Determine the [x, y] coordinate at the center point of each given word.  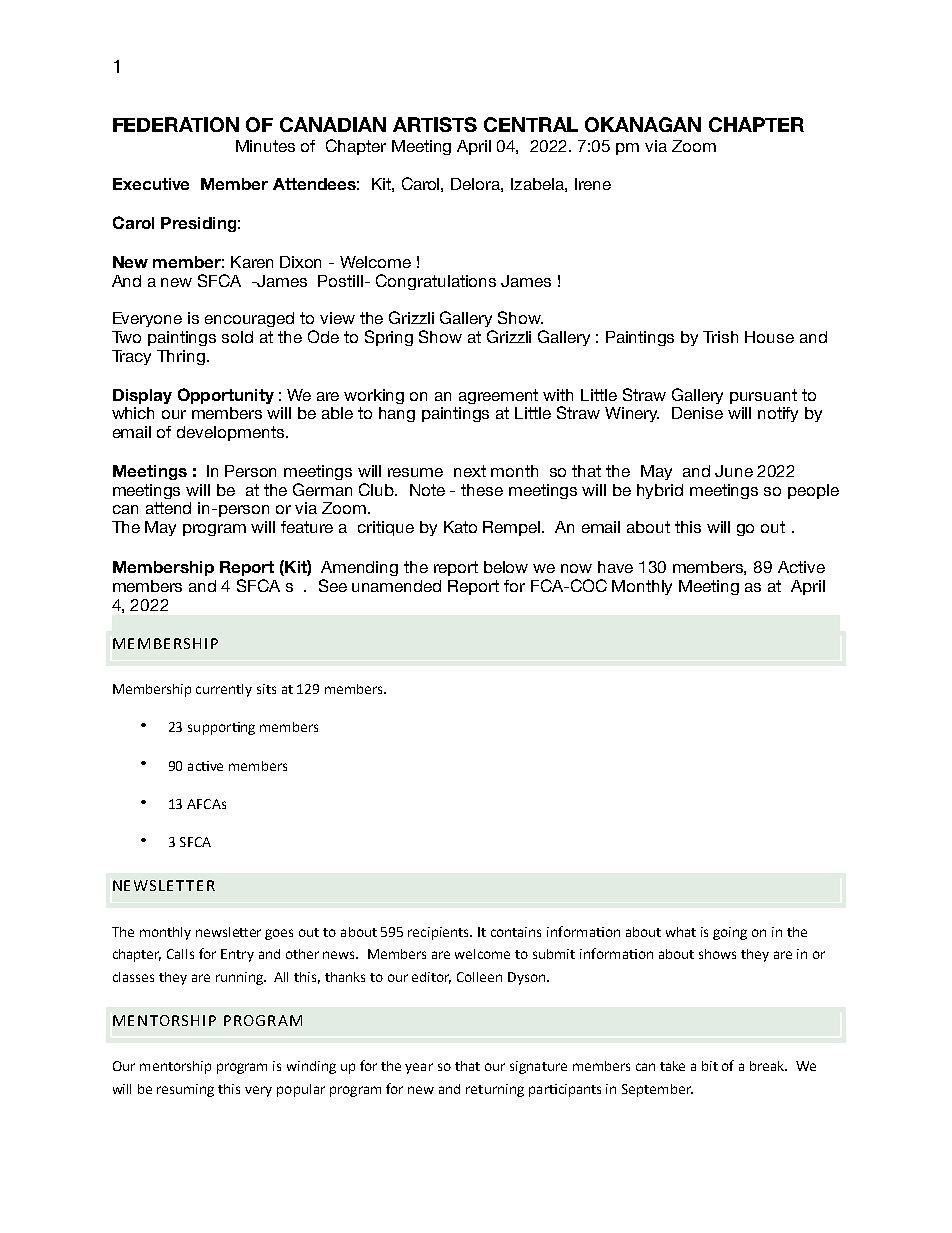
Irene [593, 184]
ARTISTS [435, 124]
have [615, 567]
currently [224, 690]
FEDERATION [176, 124]
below [506, 567]
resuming [185, 1090]
